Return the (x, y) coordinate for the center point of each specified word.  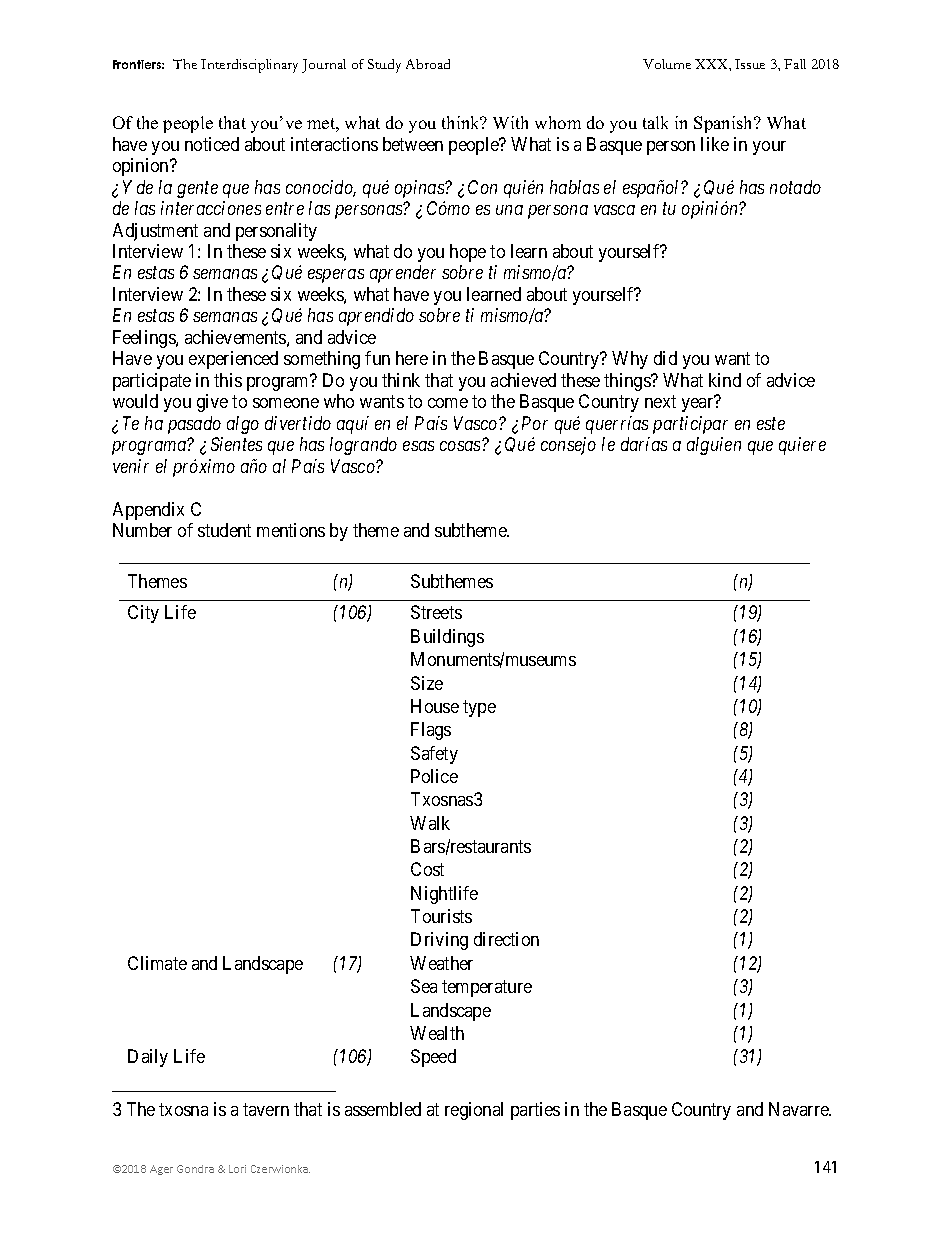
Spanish (724, 124)
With (510, 122)
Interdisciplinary (249, 66)
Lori (237, 1169)
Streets (436, 612)
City (143, 614)
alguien (714, 446)
